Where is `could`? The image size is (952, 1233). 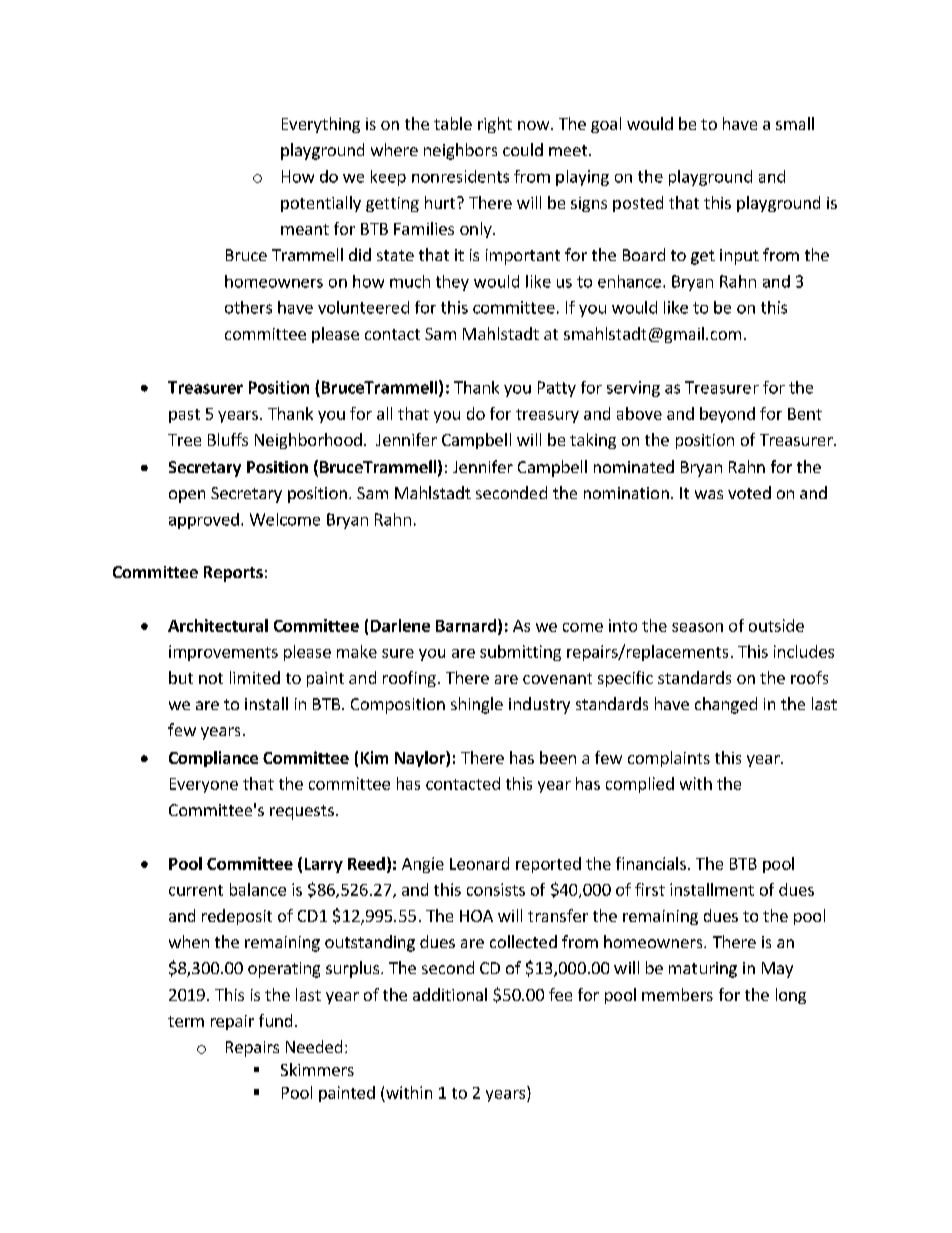 could is located at coordinates (523, 149).
